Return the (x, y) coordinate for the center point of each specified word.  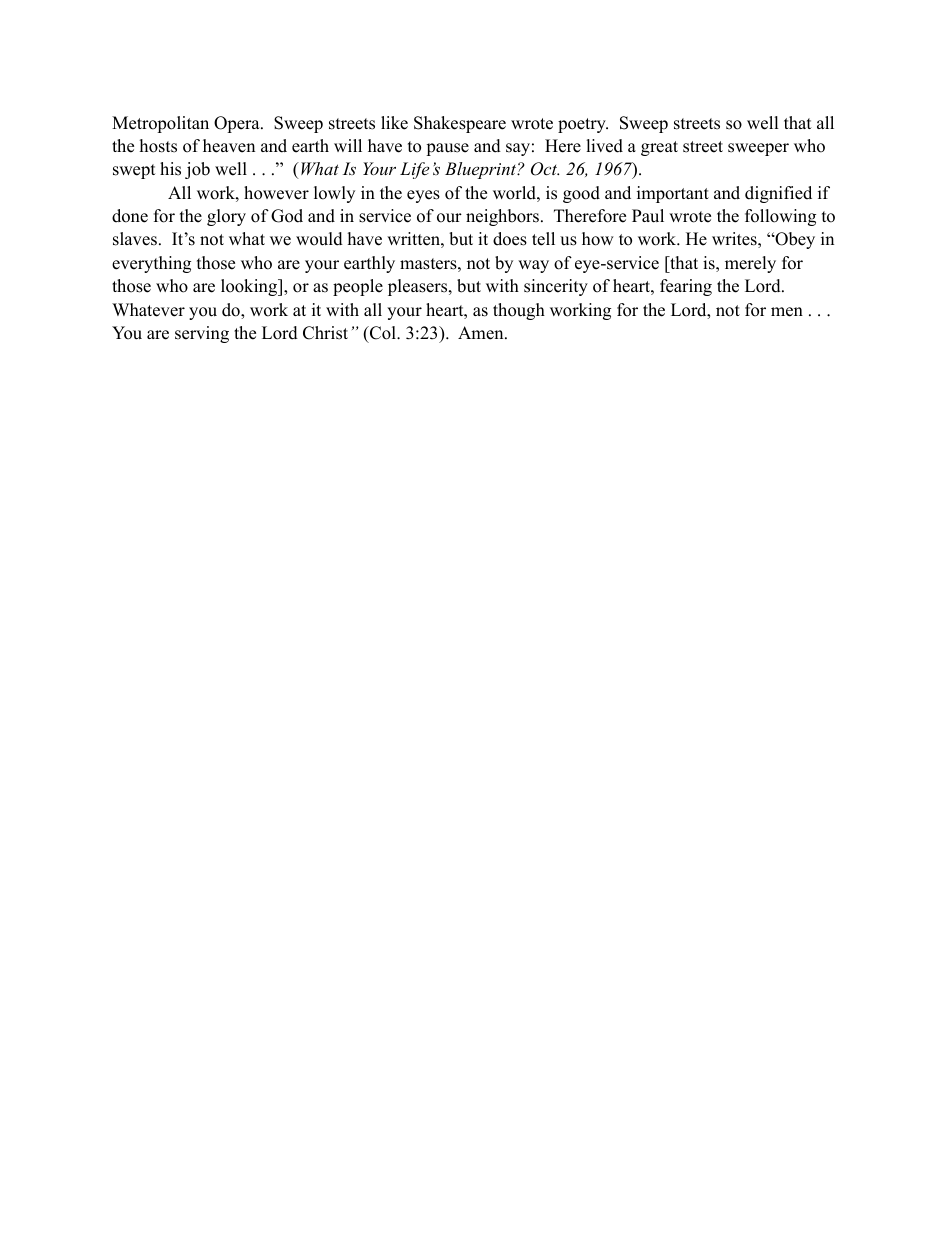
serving (202, 334)
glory (226, 217)
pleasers (419, 287)
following (780, 217)
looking (250, 287)
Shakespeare (460, 124)
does (510, 239)
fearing (686, 287)
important (673, 194)
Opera (238, 124)
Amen (482, 333)
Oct (545, 169)
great (659, 148)
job (197, 170)
